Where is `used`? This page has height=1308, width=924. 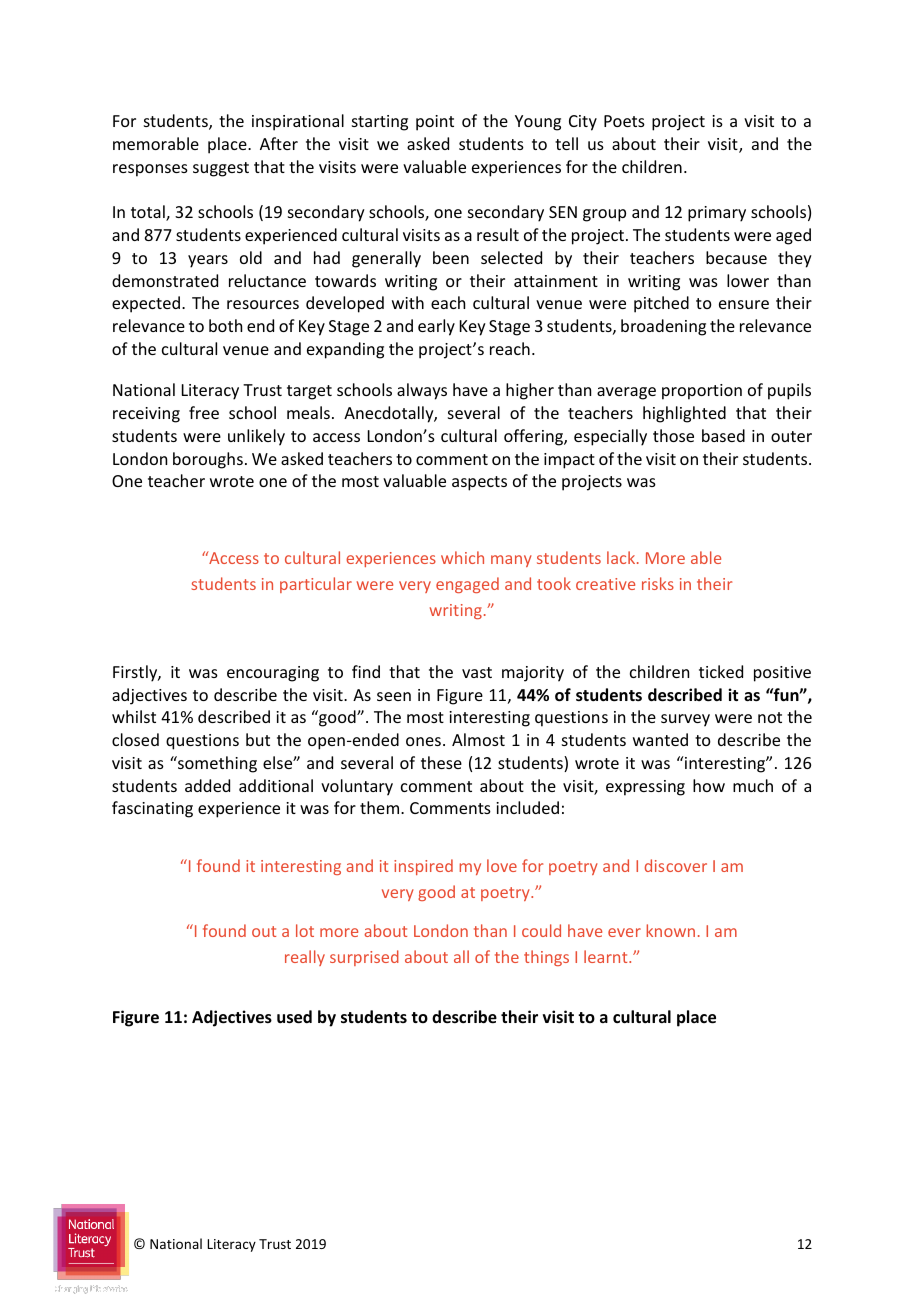
used is located at coordinates (294, 1017).
